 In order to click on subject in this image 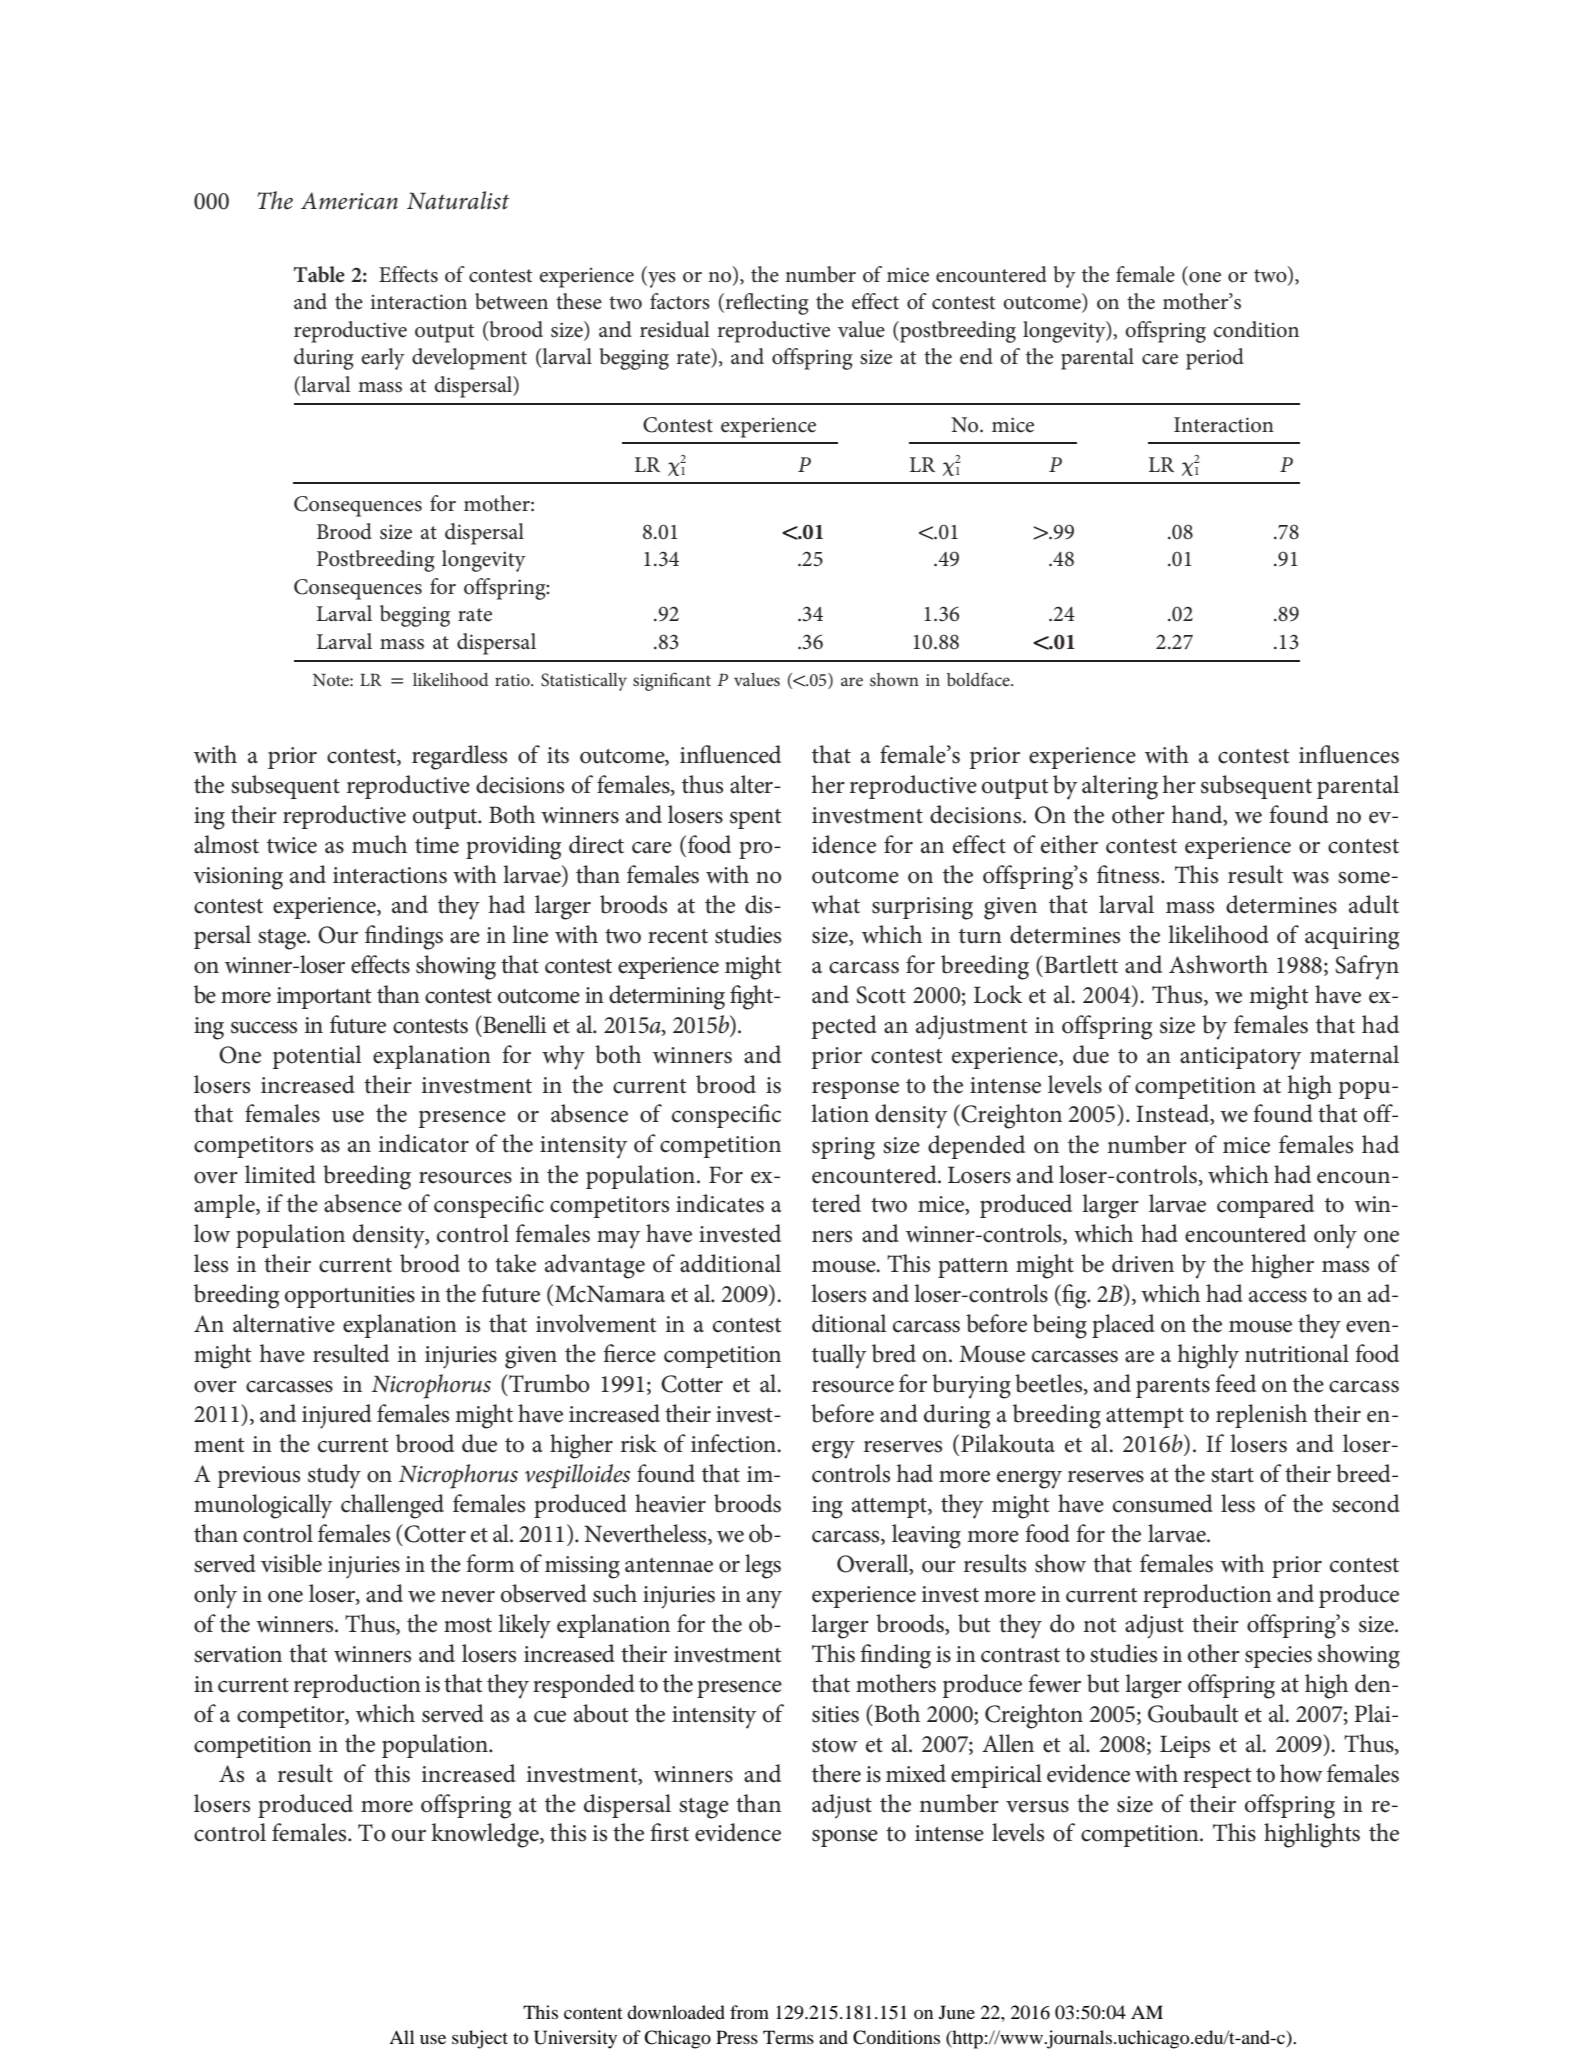, I will do `click(480, 2039)`.
